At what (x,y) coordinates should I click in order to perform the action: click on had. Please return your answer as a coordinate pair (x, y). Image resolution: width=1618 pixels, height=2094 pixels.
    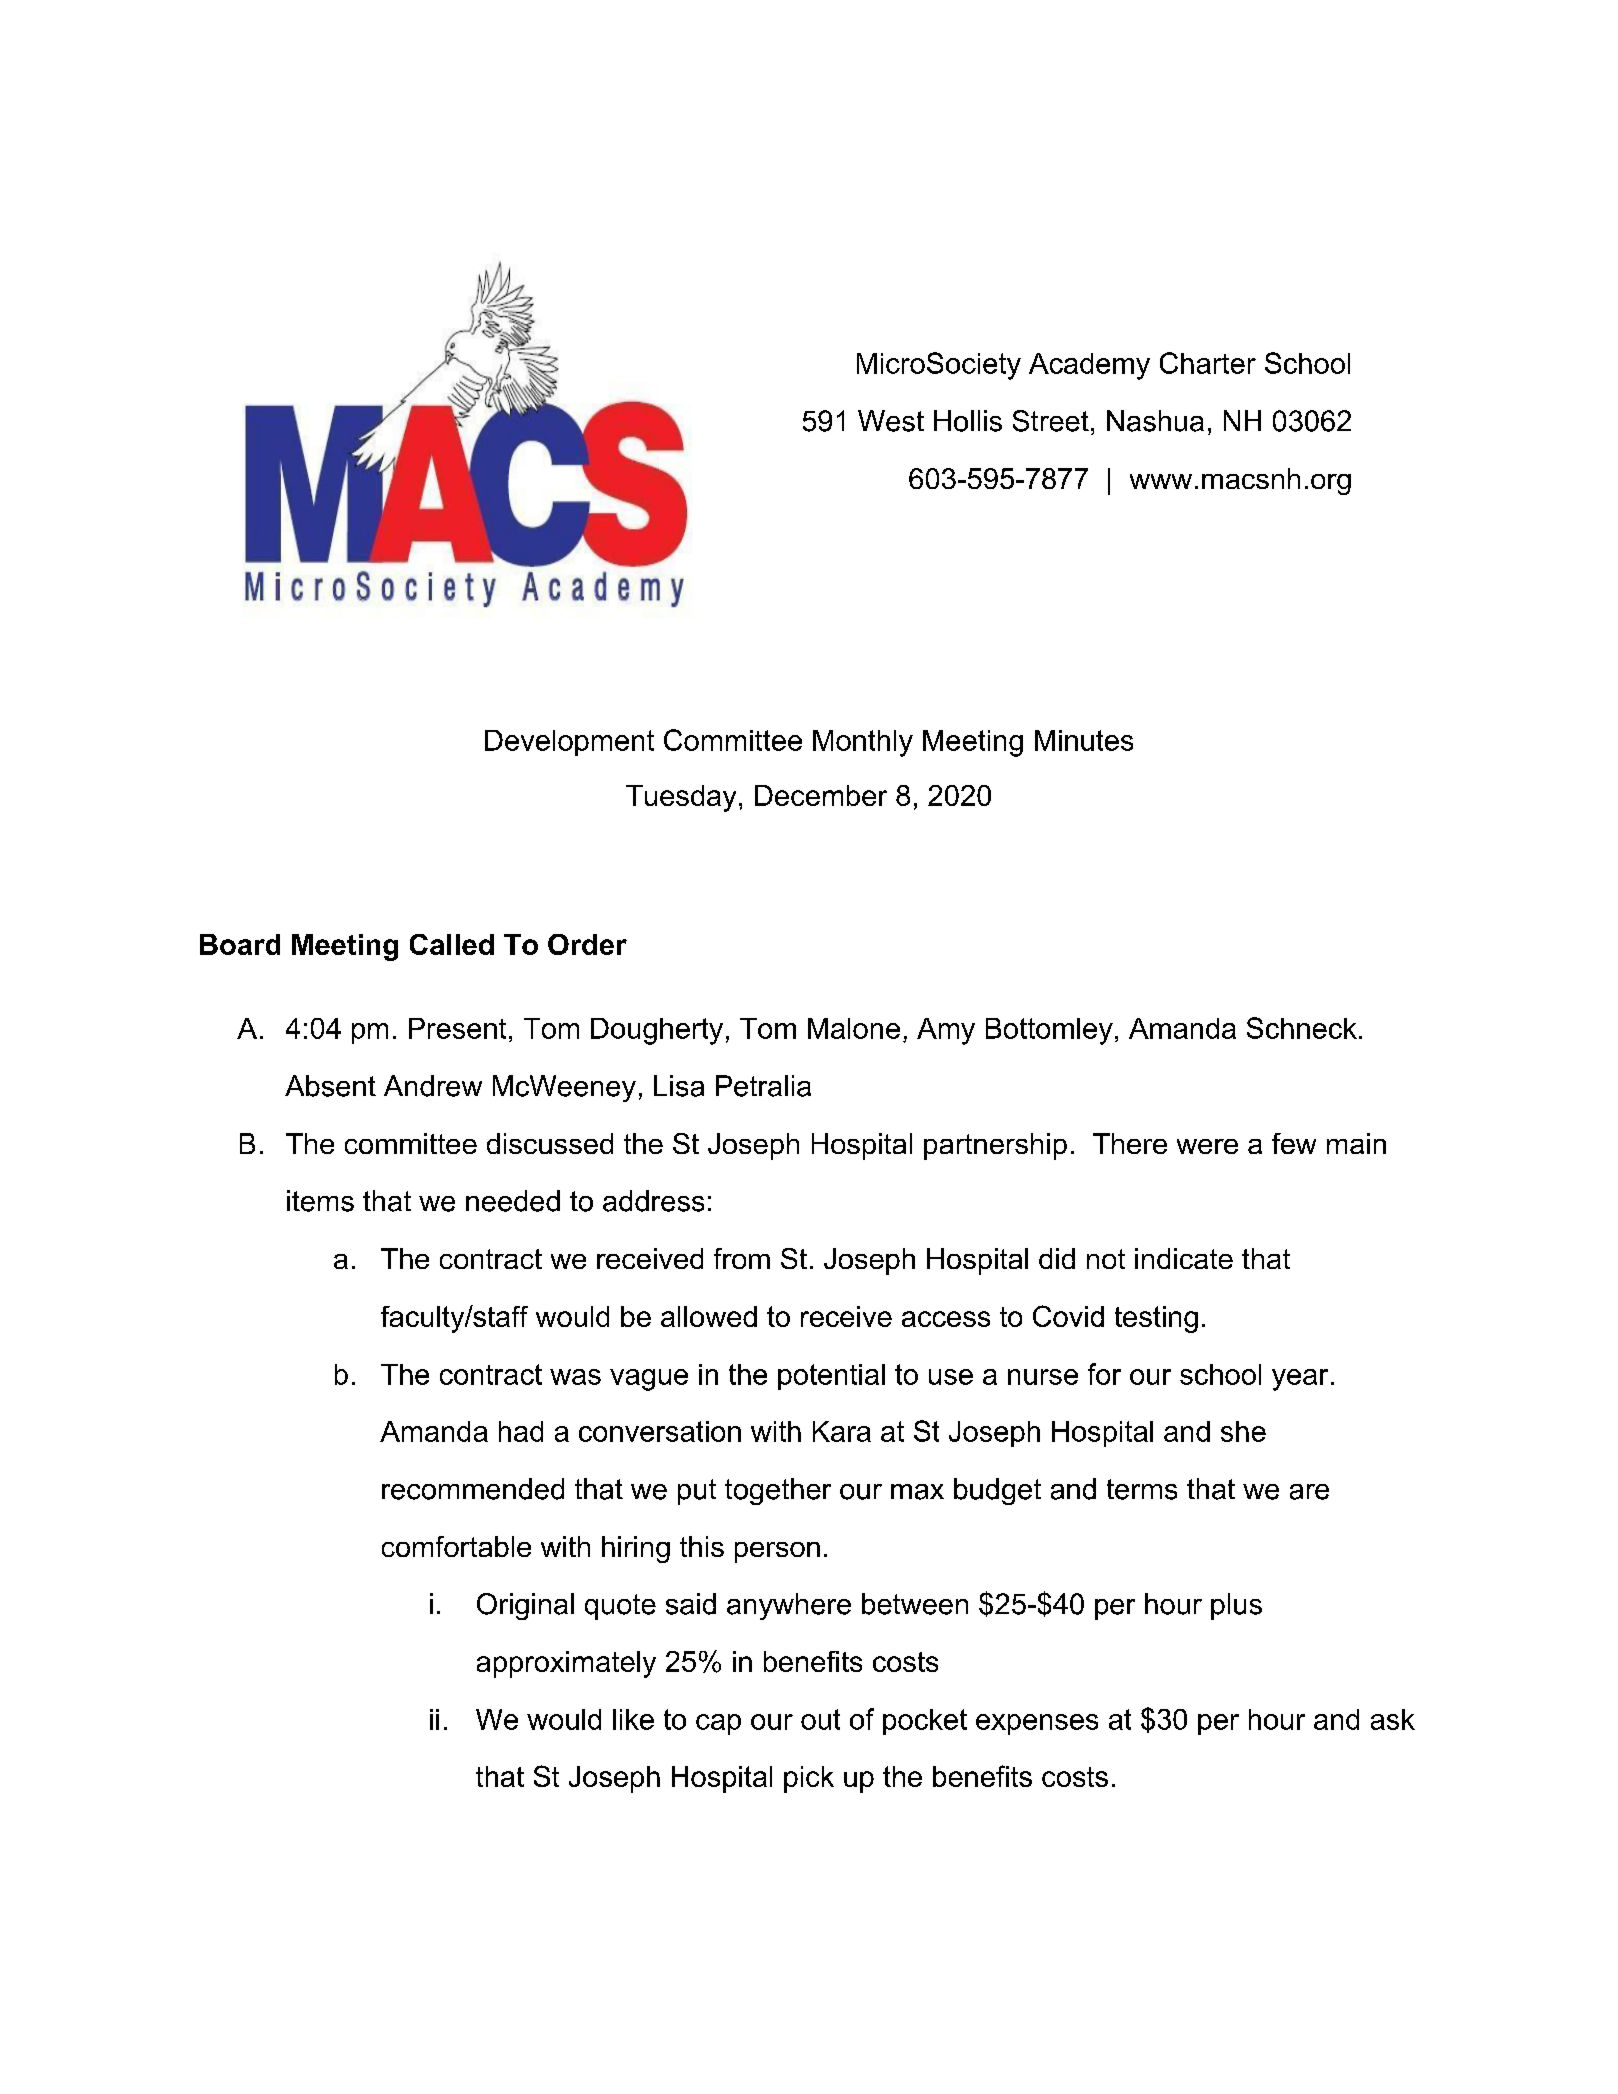
    Looking at the image, I should click on (521, 1431).
